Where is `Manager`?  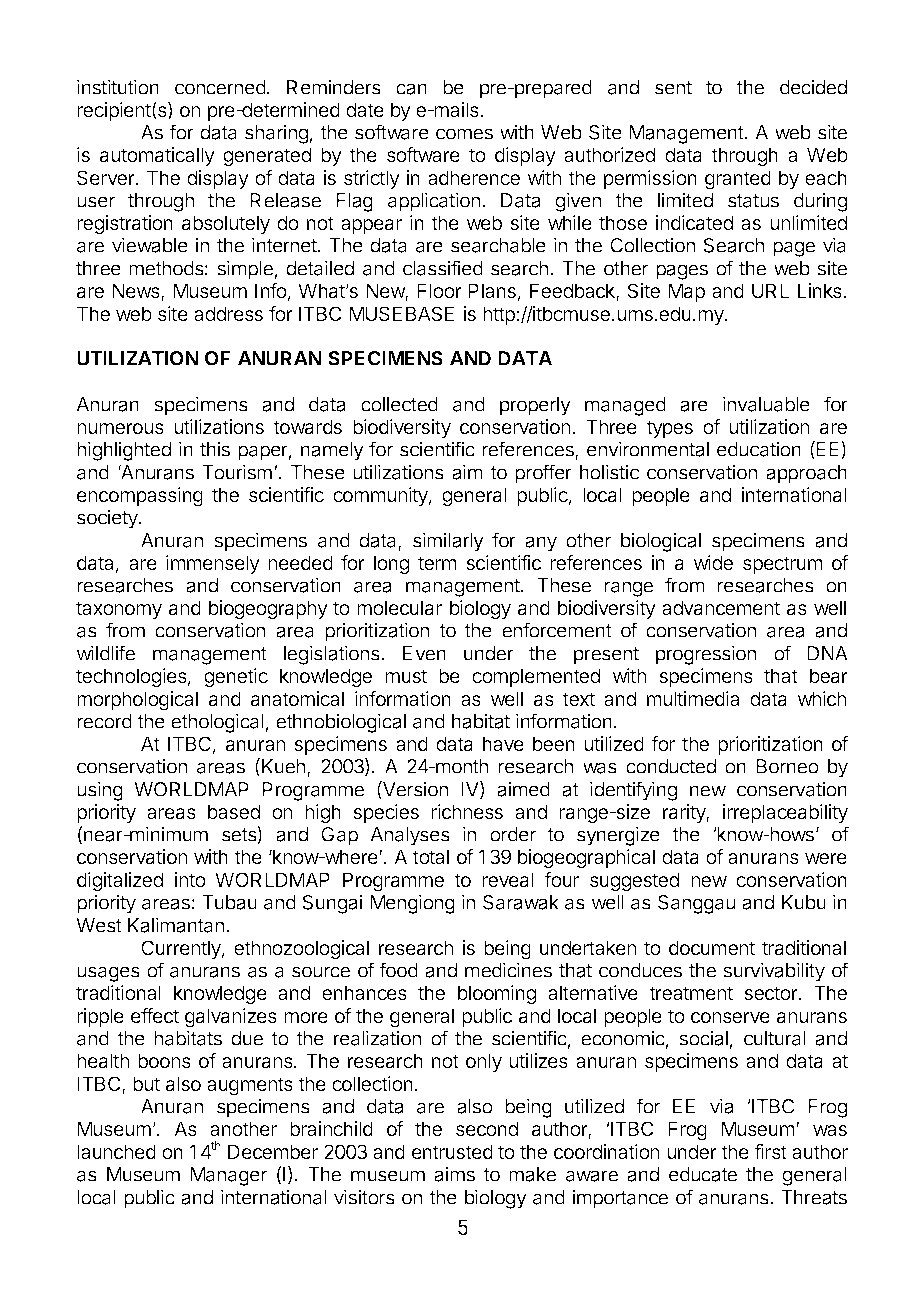 Manager is located at coordinates (228, 1176).
